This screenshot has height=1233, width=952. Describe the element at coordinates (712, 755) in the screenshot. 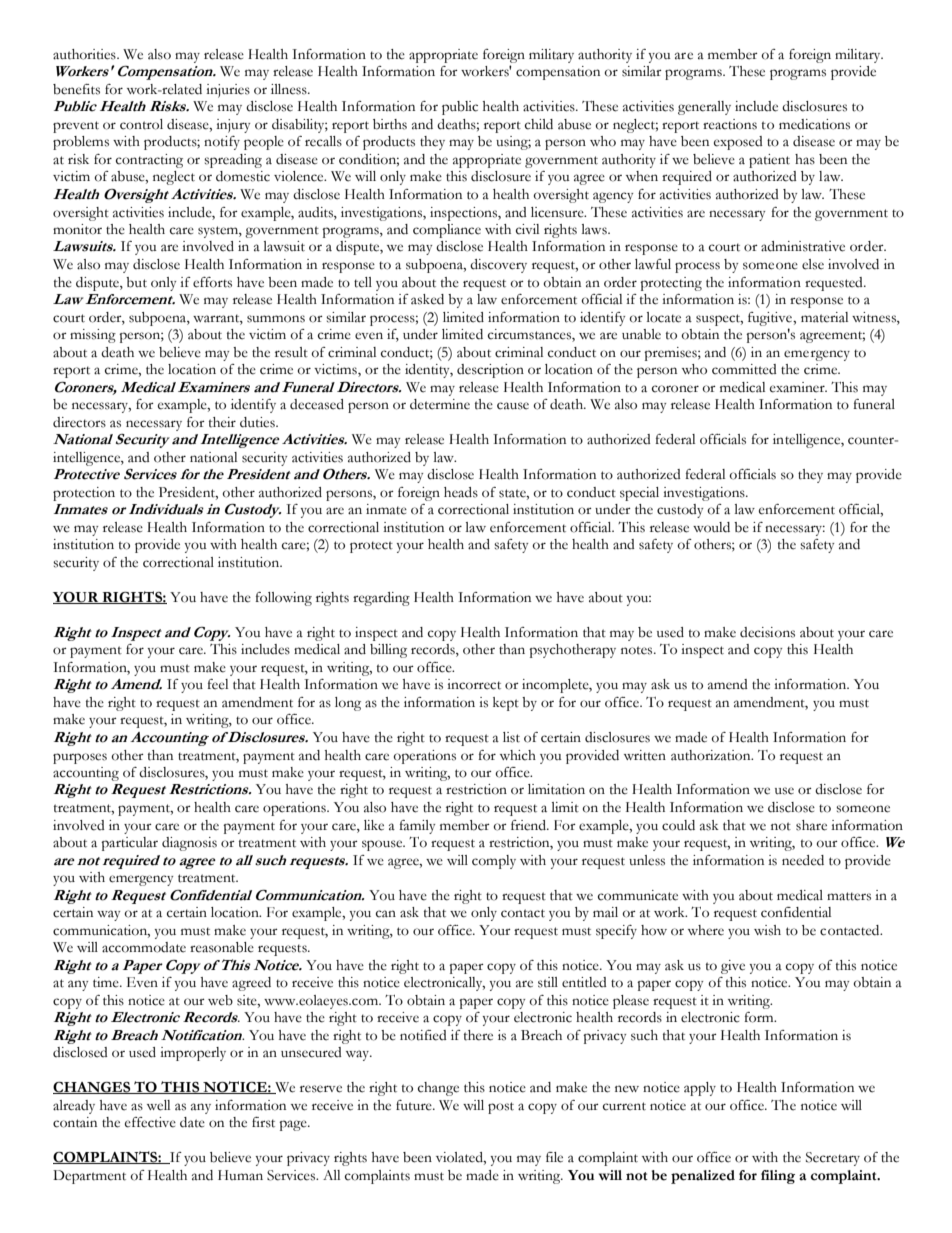

I see `authorization` at that location.
